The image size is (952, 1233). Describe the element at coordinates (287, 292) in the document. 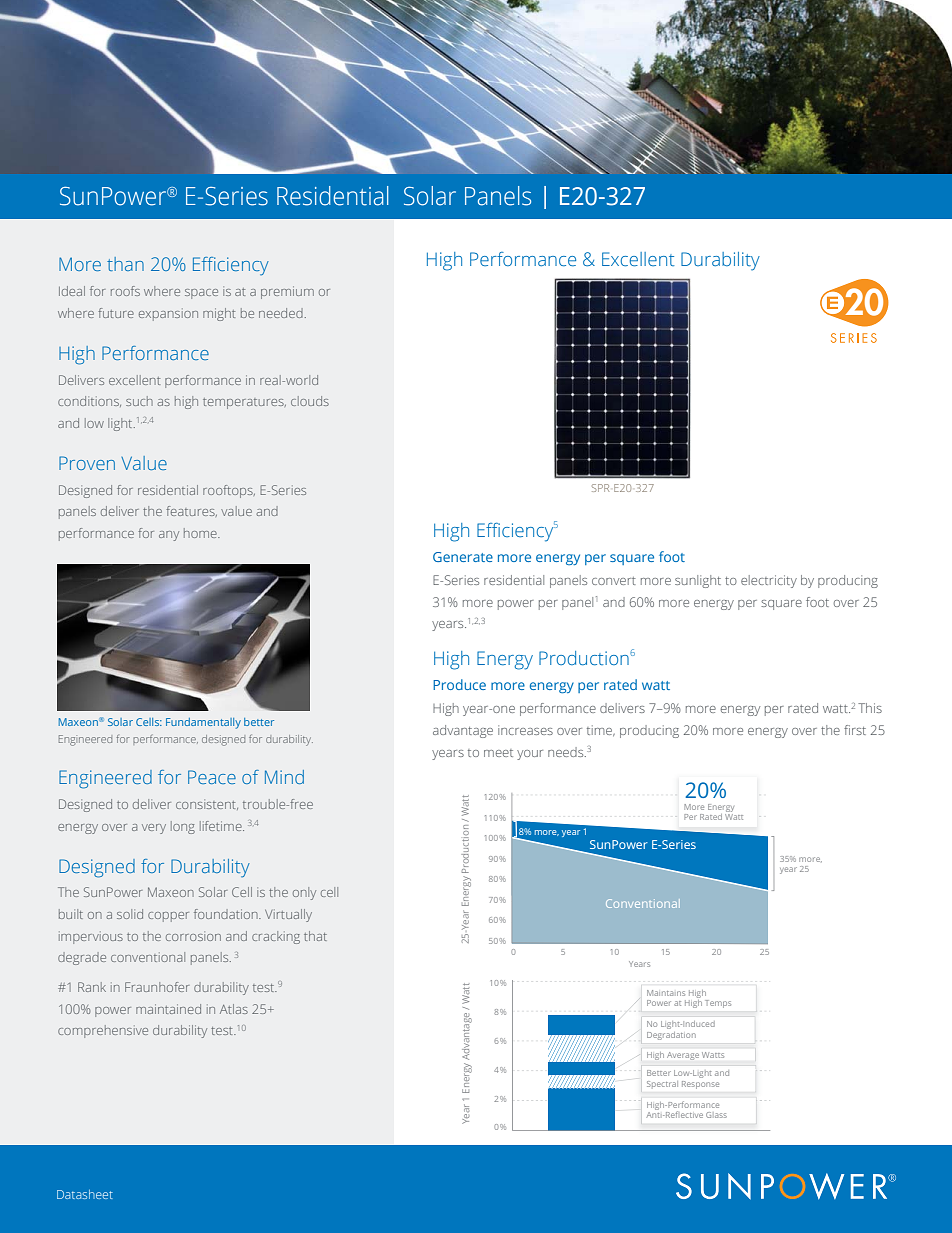

I see `premium` at that location.
